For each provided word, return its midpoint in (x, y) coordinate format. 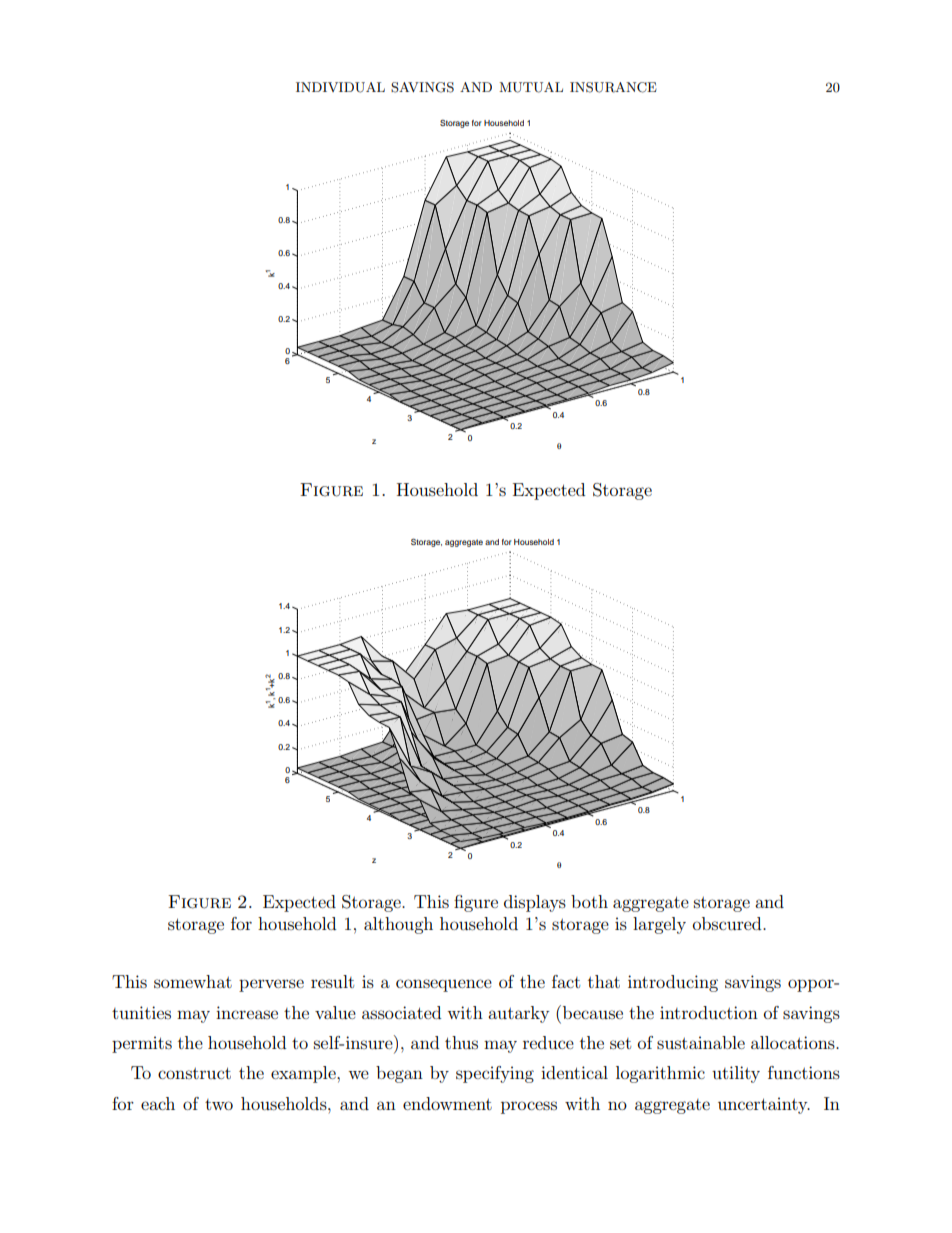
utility (736, 1074)
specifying (495, 1074)
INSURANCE (613, 87)
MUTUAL (531, 87)
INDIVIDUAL (340, 87)
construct (194, 1073)
